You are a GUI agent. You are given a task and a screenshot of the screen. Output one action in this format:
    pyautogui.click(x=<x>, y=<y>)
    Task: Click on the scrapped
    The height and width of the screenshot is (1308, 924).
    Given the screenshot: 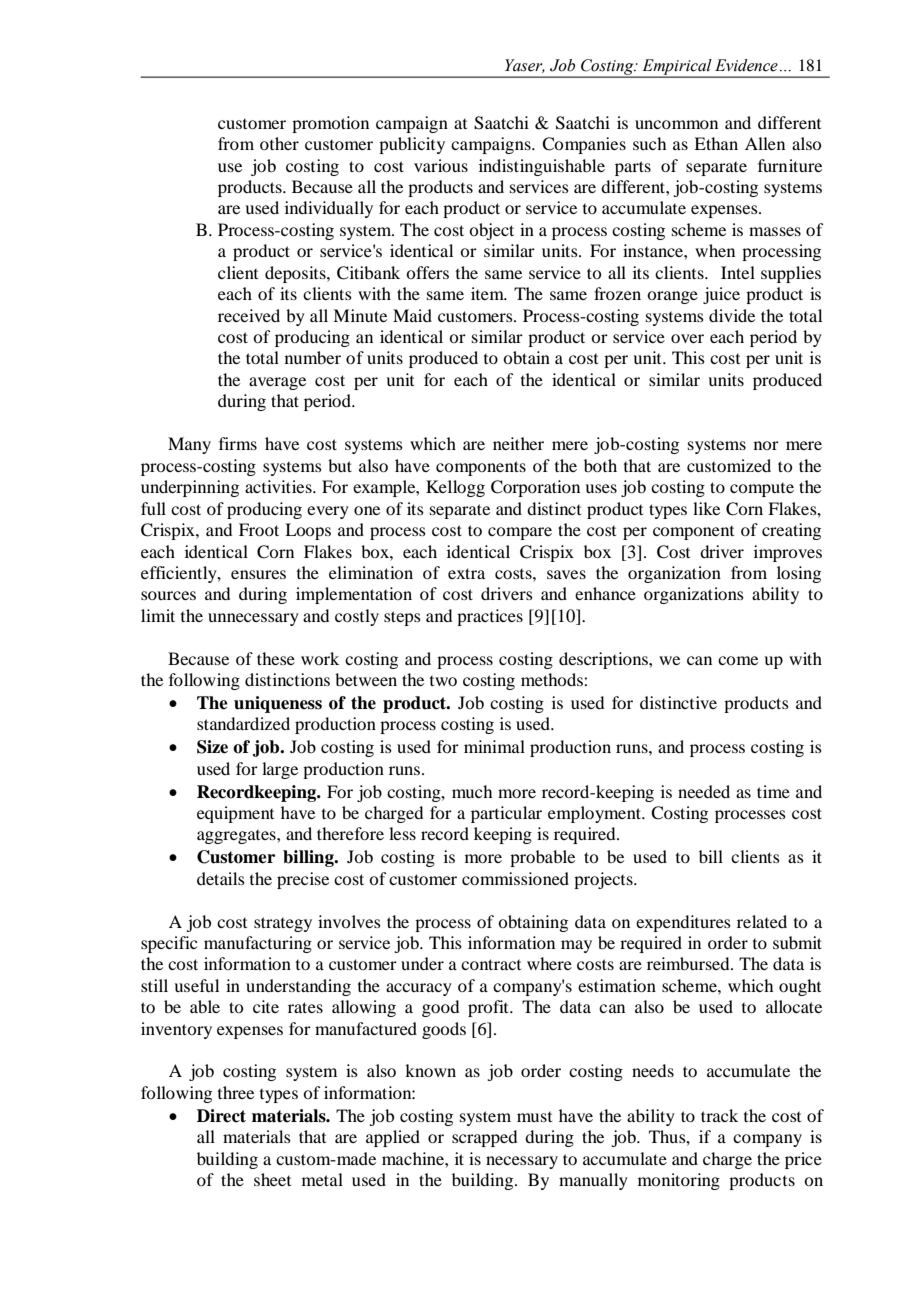 What is the action you would take?
    pyautogui.click(x=484, y=1138)
